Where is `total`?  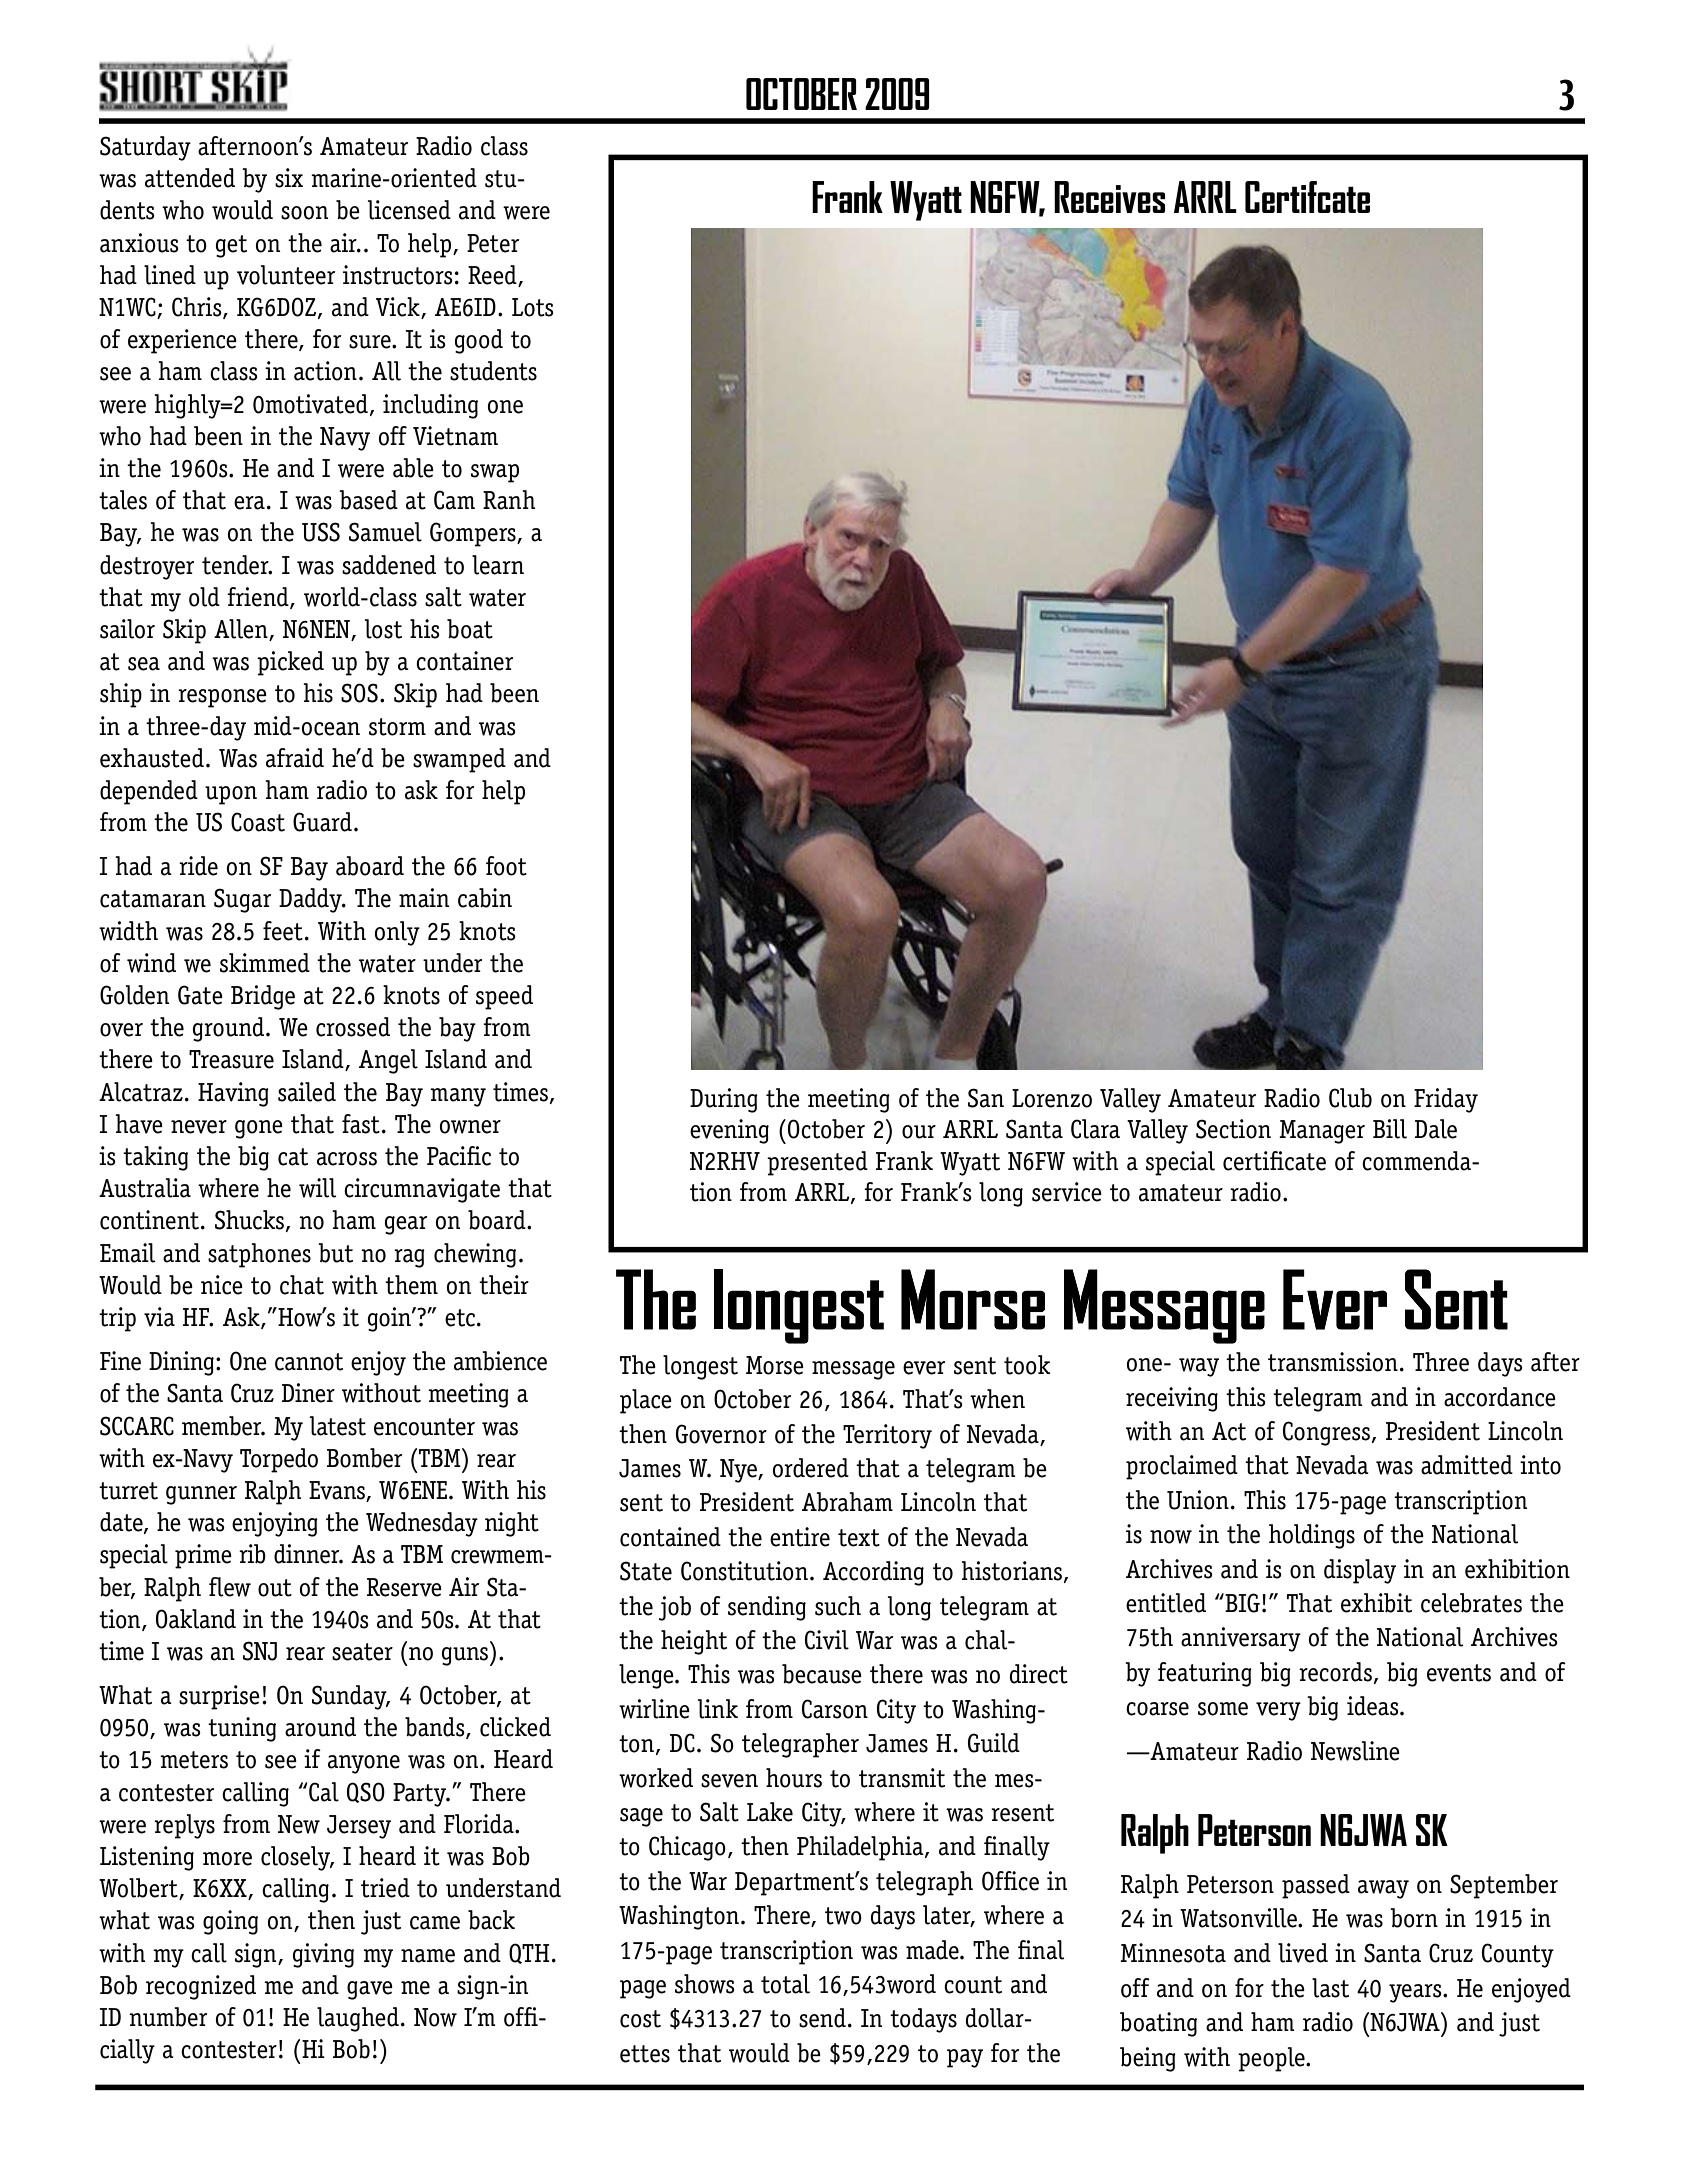
total is located at coordinates (785, 1984).
